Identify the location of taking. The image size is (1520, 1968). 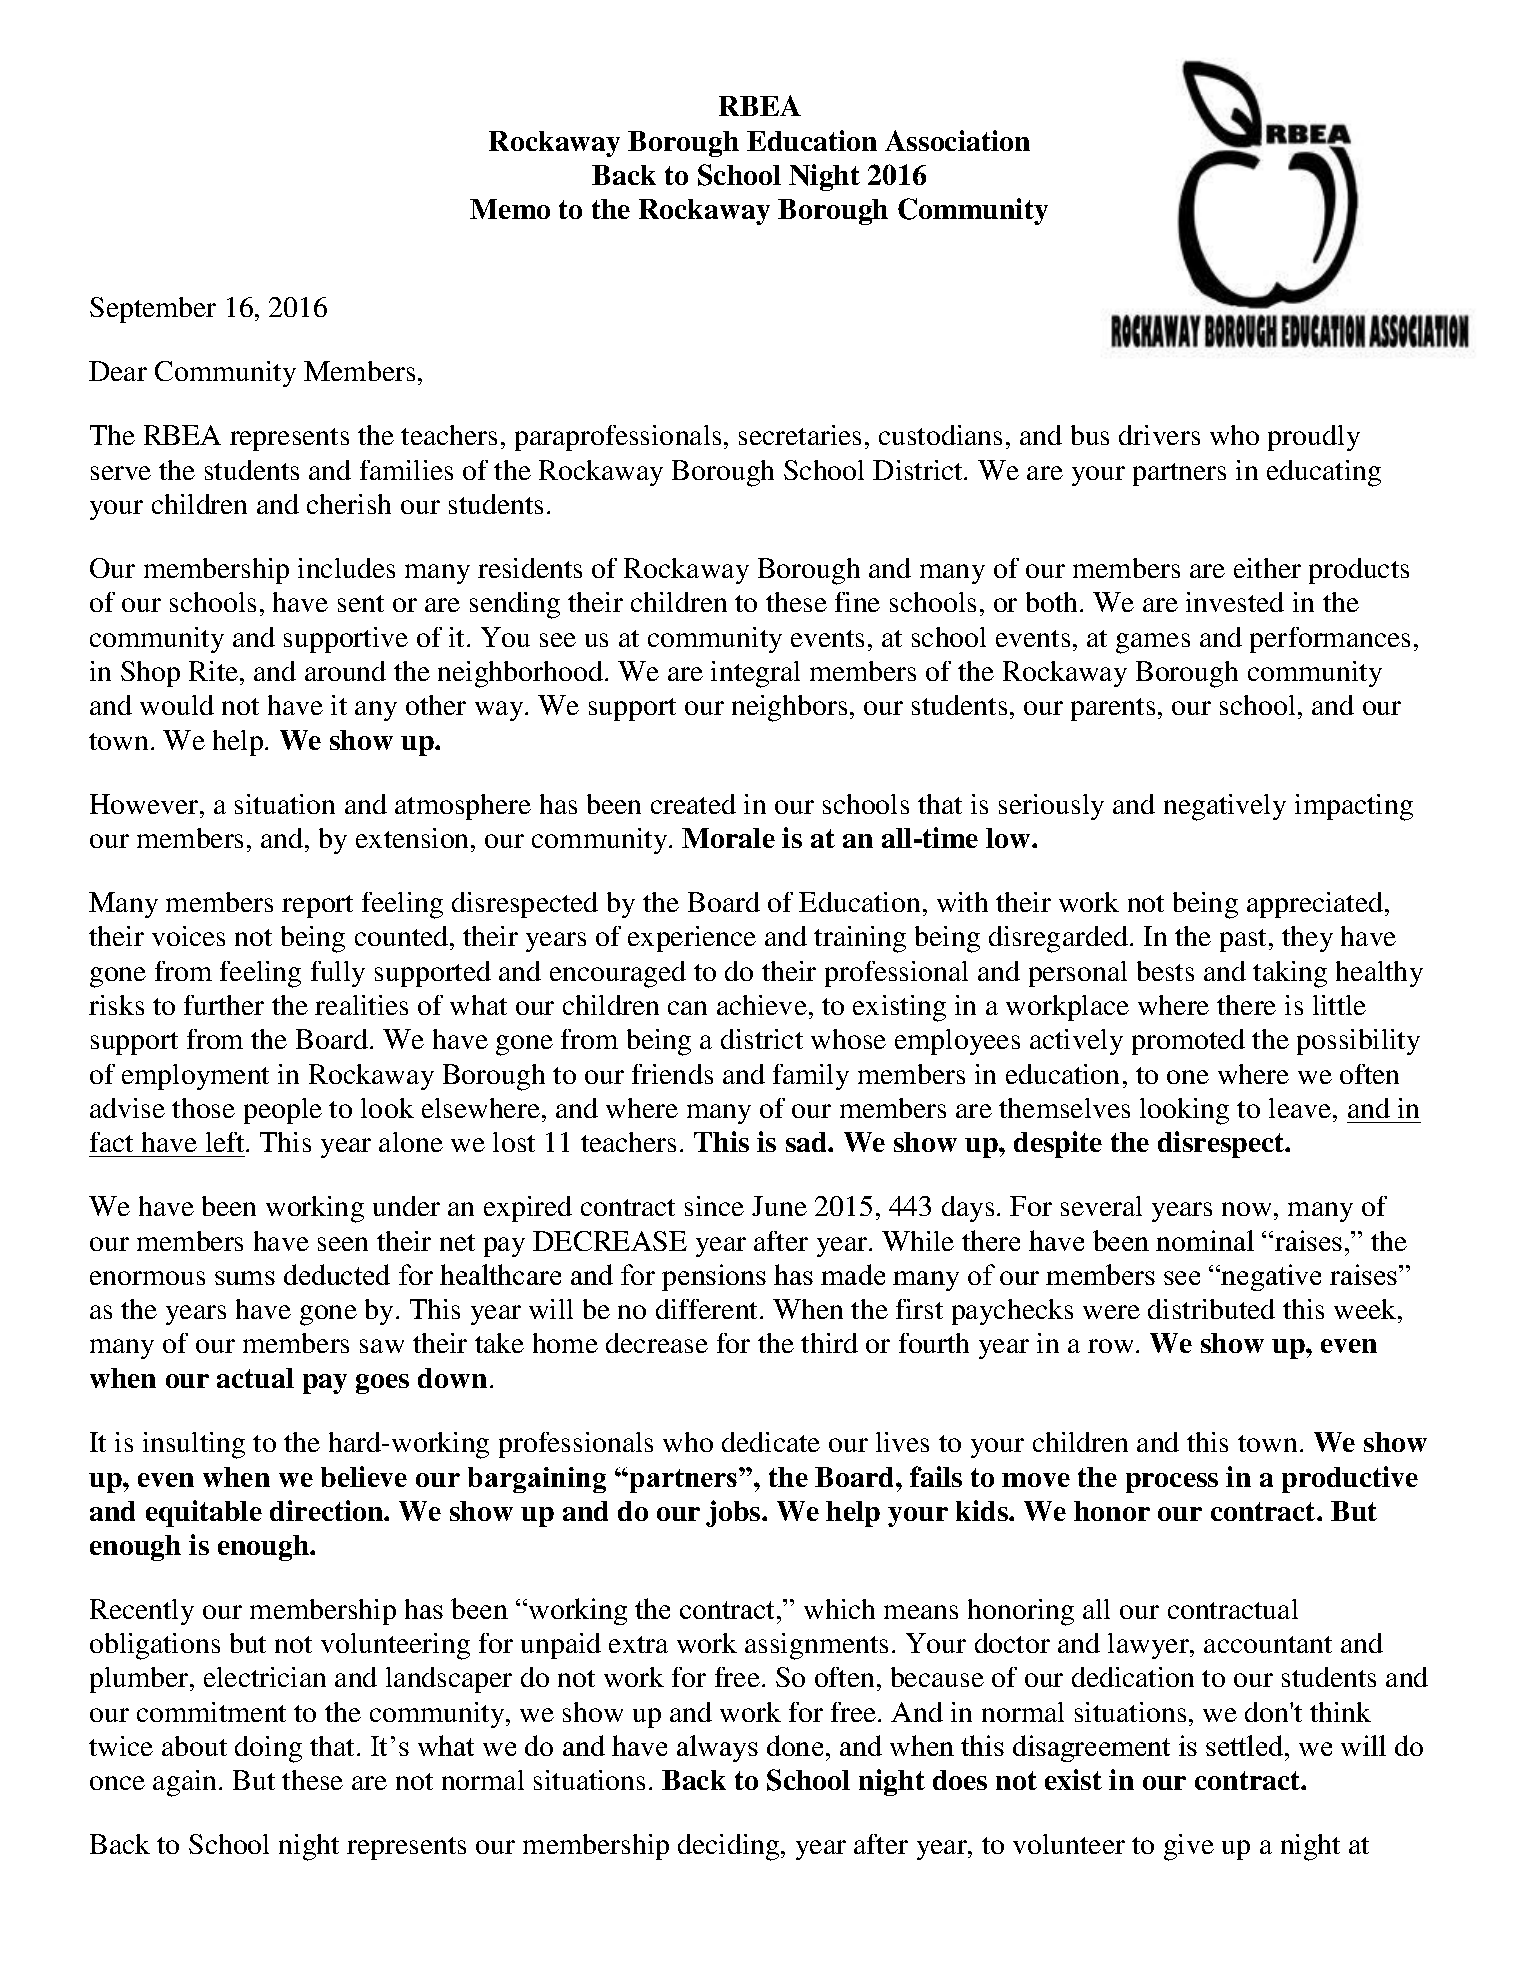
(1290, 974).
